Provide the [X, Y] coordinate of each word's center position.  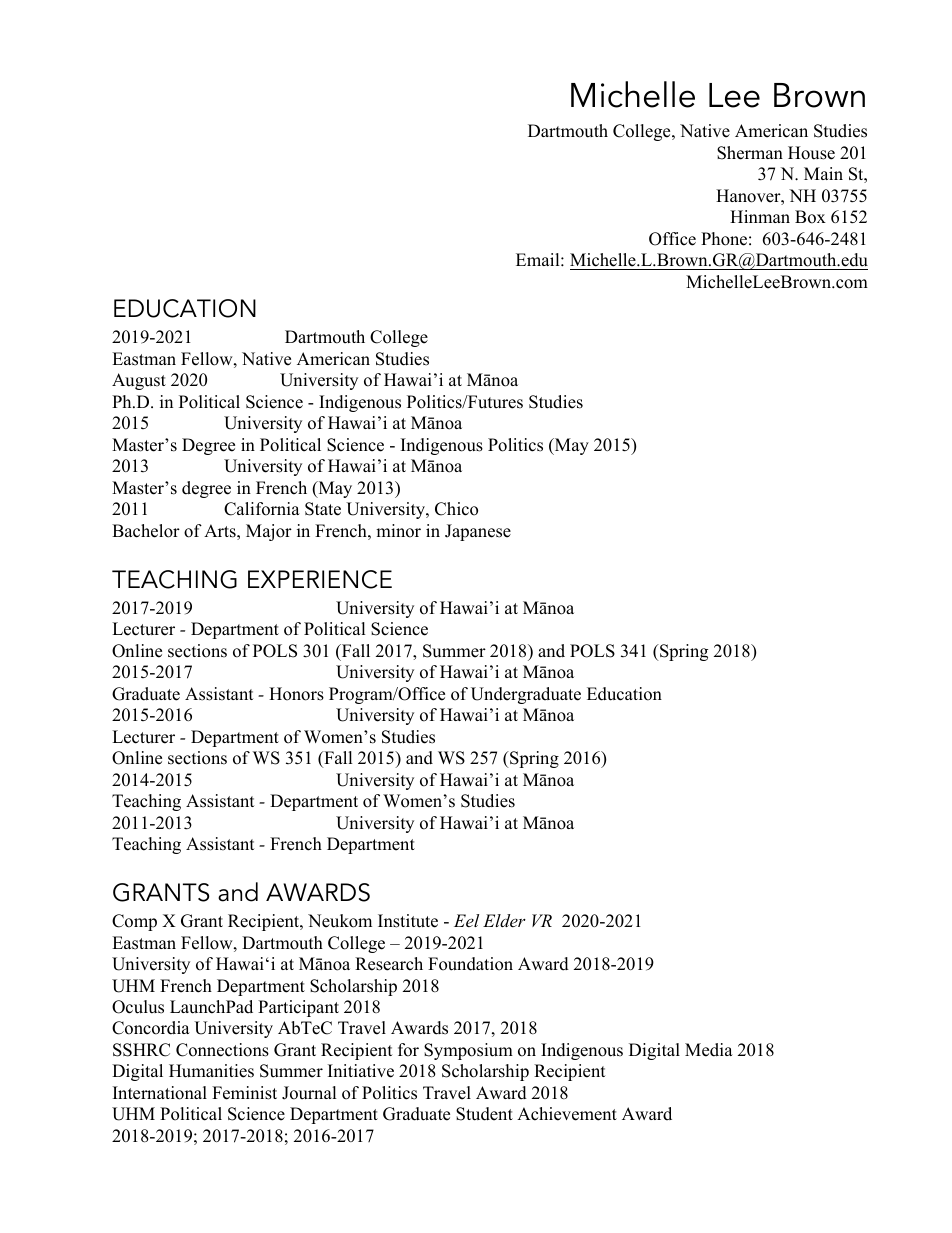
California [262, 509]
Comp [134, 922]
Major [269, 532]
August [139, 381]
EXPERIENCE [320, 579]
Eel [466, 920]
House [811, 153]
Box [810, 217]
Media [709, 1050]
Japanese [478, 532]
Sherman [750, 153]
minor [398, 531]
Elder [504, 920]
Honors [296, 694]
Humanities [211, 1071]
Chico [456, 509]
